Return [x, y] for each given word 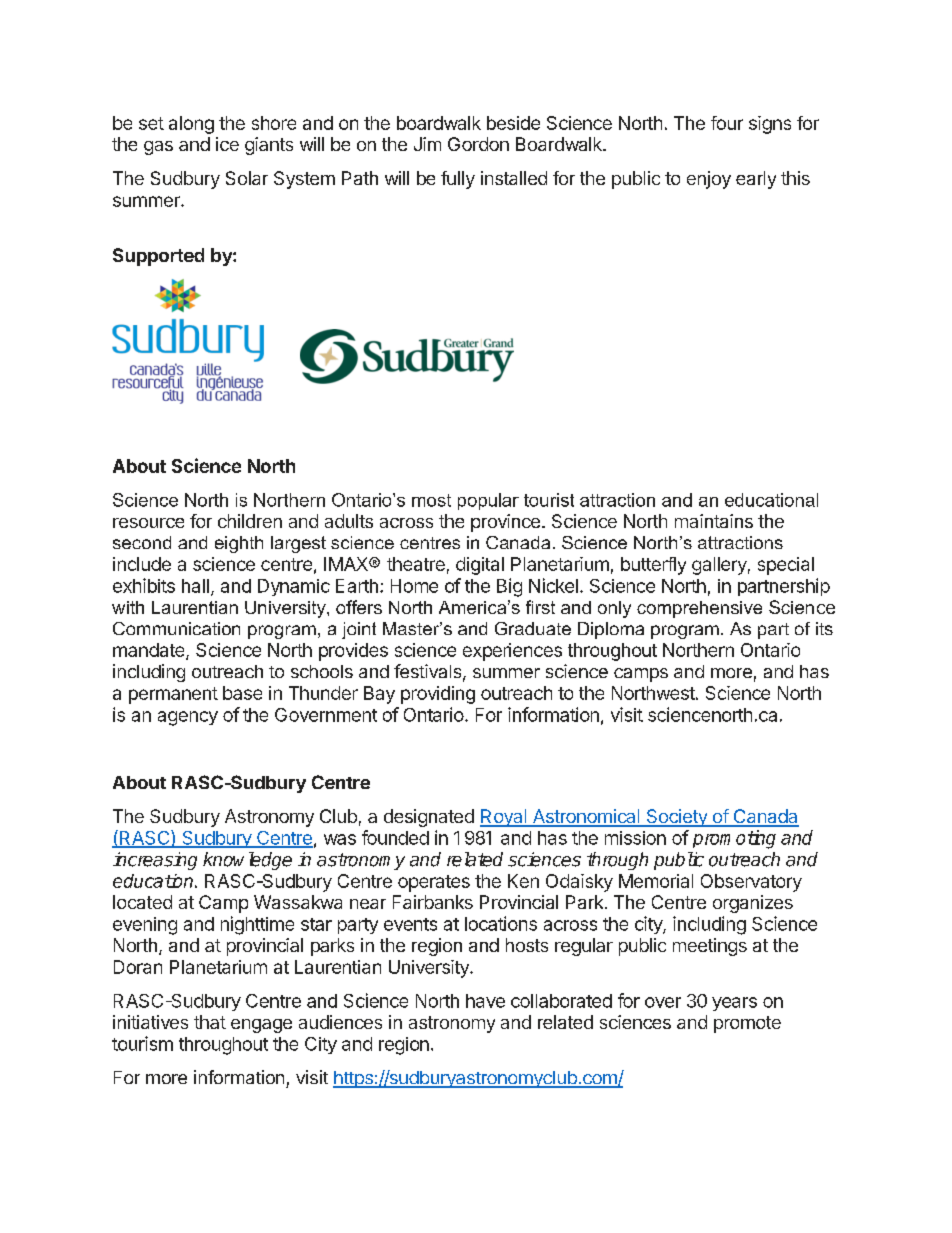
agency [188, 718]
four [727, 123]
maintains [714, 521]
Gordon [478, 144]
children [250, 521]
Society [676, 818]
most [431, 500]
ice [227, 144]
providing [438, 695]
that [210, 1022]
